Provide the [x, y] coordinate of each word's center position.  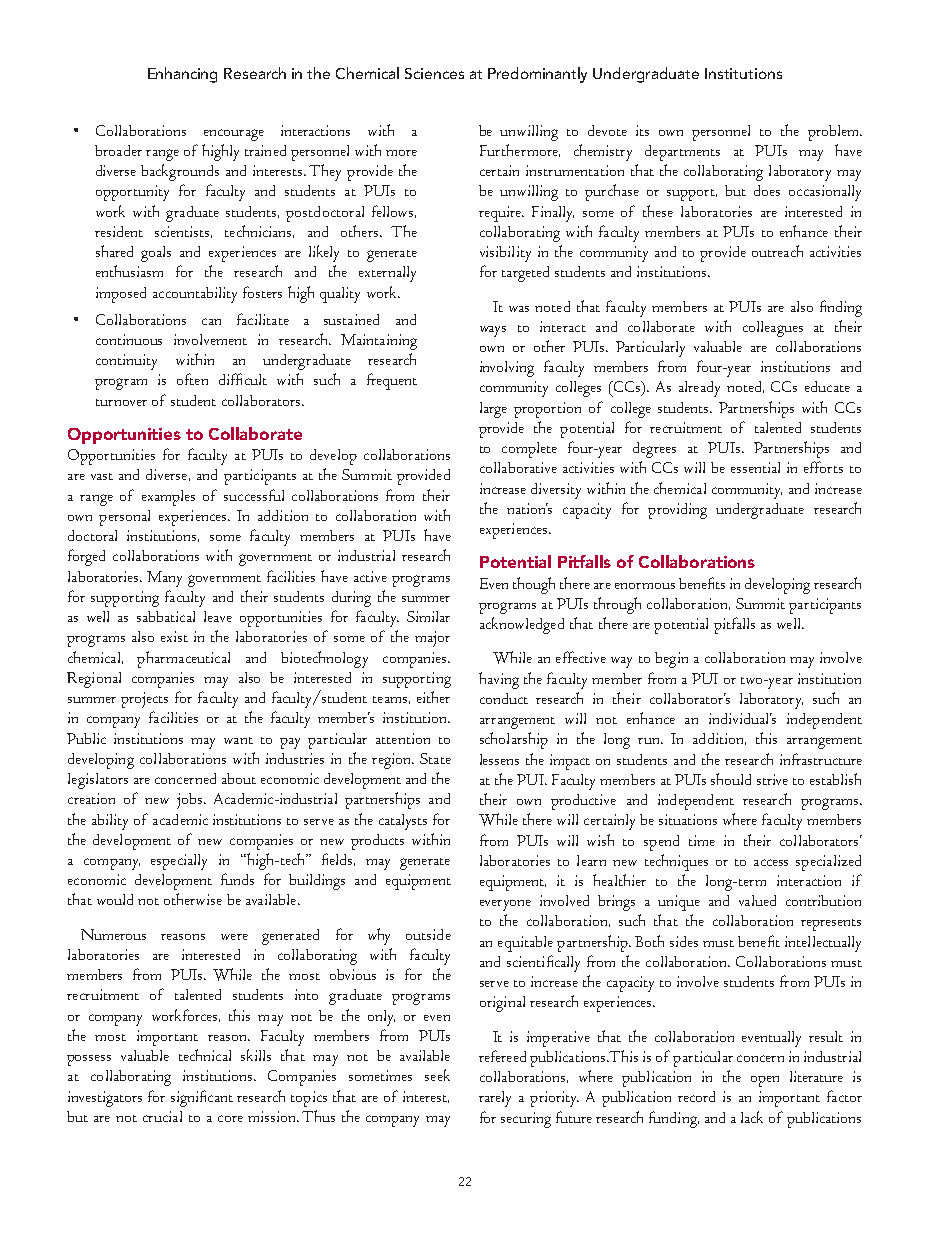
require [501, 214]
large [493, 410]
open [765, 1081]
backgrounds [180, 172]
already [699, 389]
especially [179, 862]
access [771, 862]
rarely [495, 1099]
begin [671, 660]
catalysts [403, 822]
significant [202, 1098]
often [192, 379]
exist [174, 636]
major [432, 639]
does [767, 190]
